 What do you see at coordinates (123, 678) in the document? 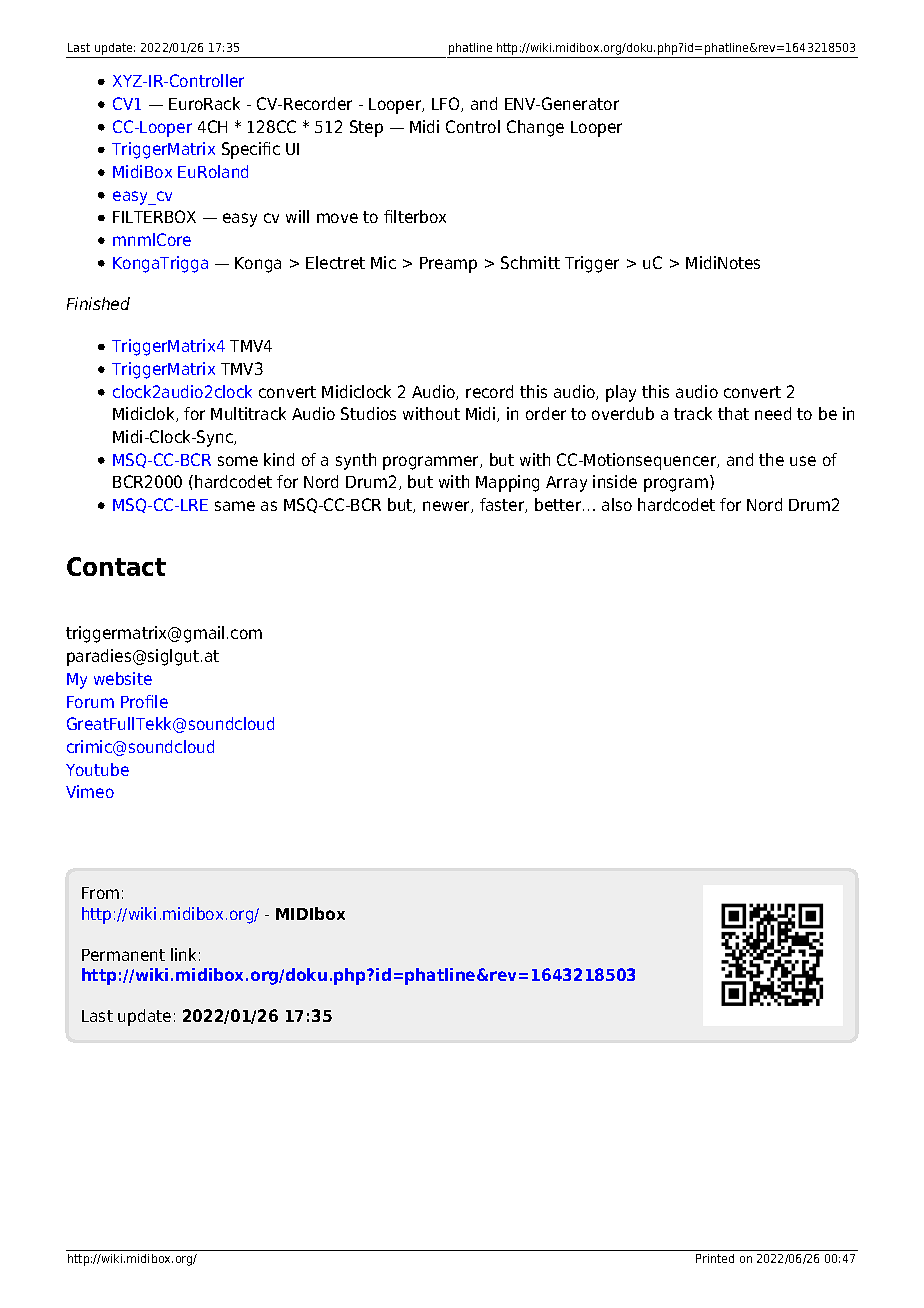
I see `website` at bounding box center [123, 678].
